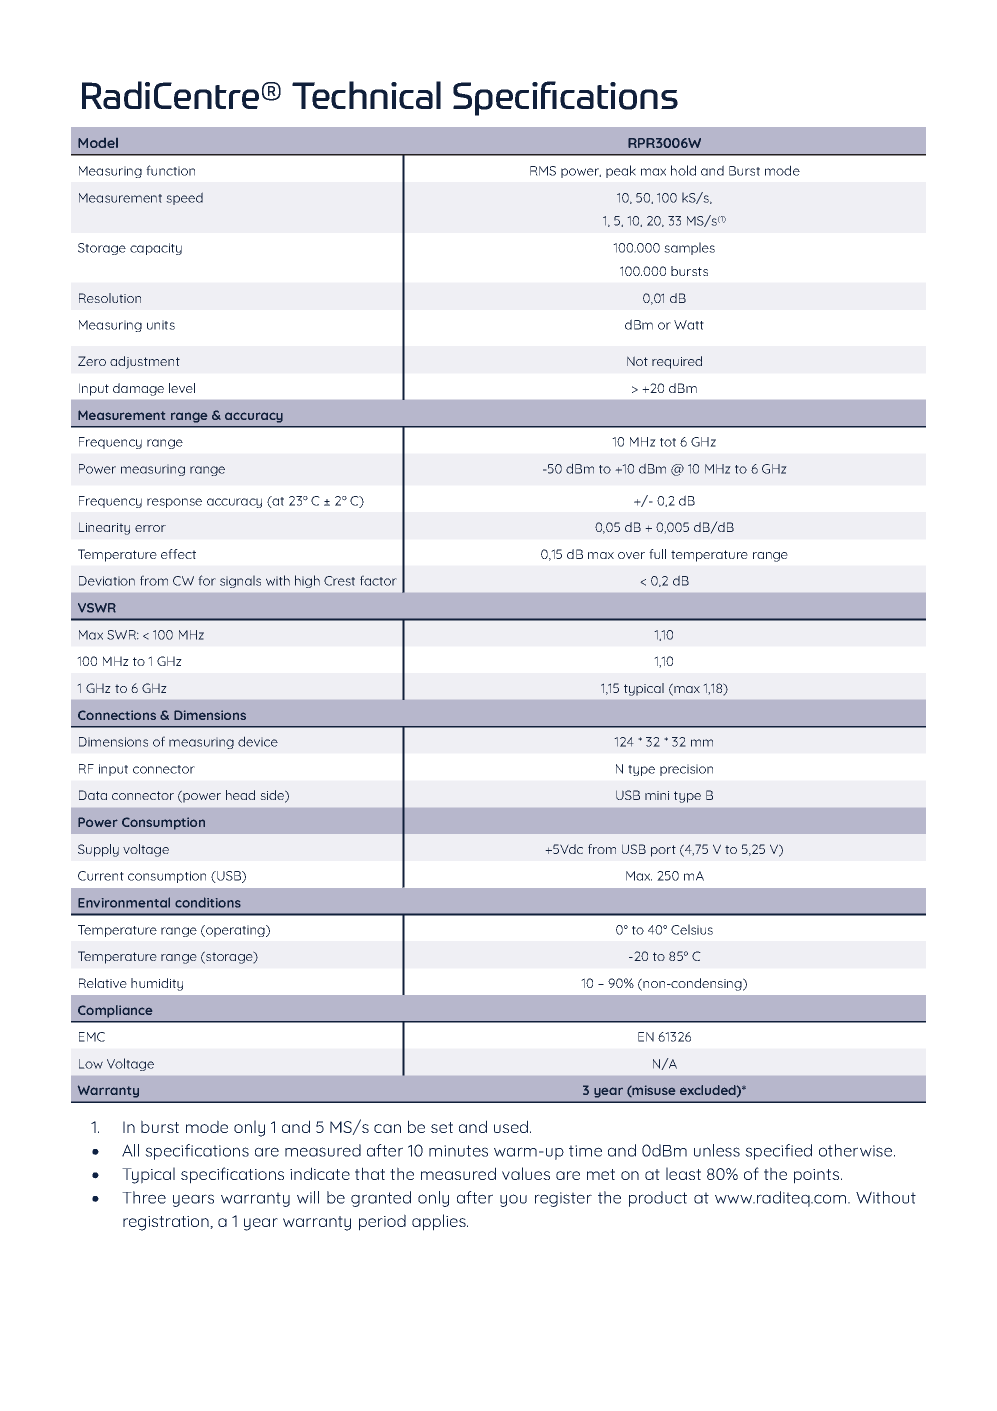 The height and width of the screenshot is (1411, 997). I want to click on head, so click(240, 795).
